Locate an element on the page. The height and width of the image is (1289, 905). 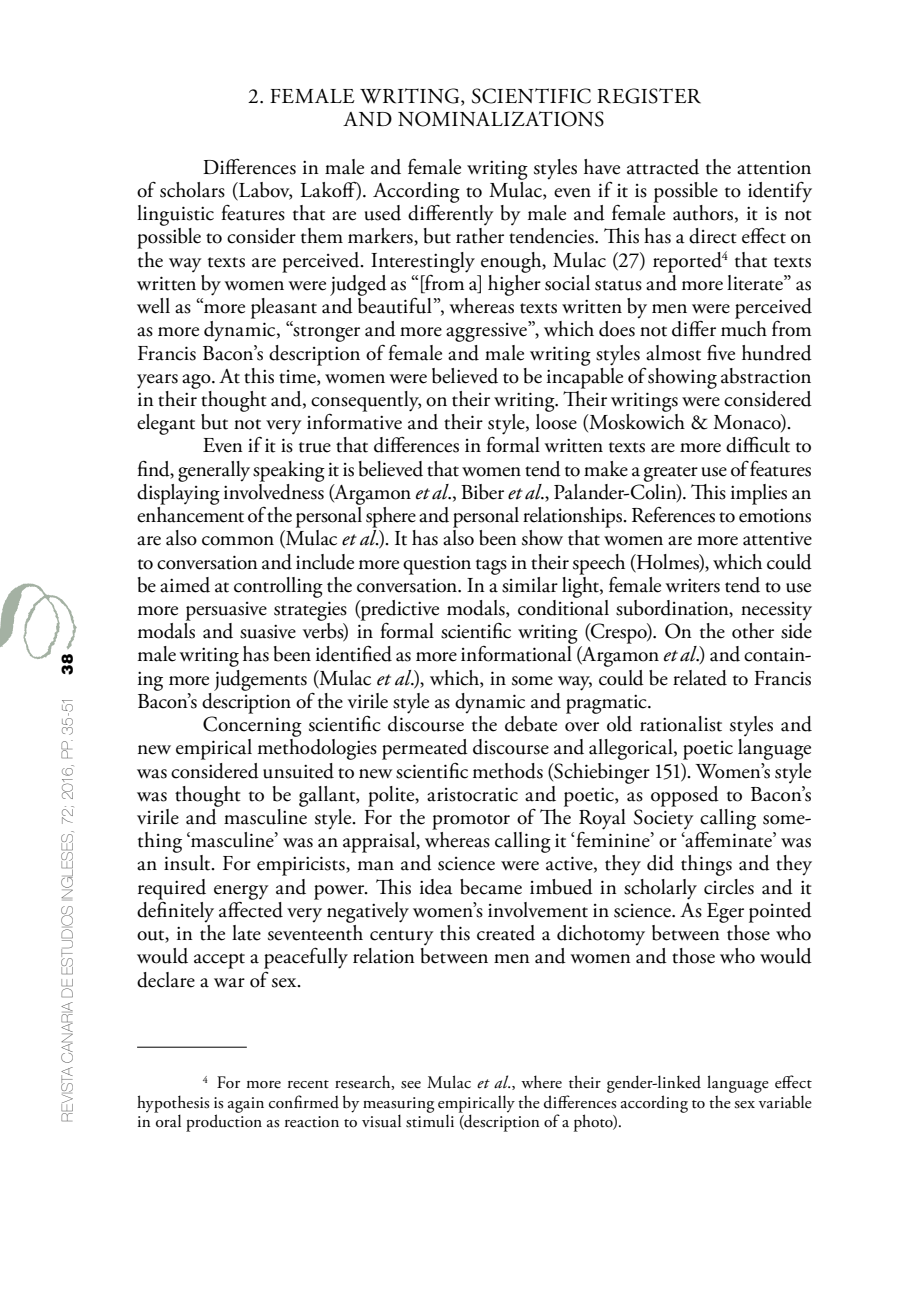
attracted is located at coordinates (663, 167).
